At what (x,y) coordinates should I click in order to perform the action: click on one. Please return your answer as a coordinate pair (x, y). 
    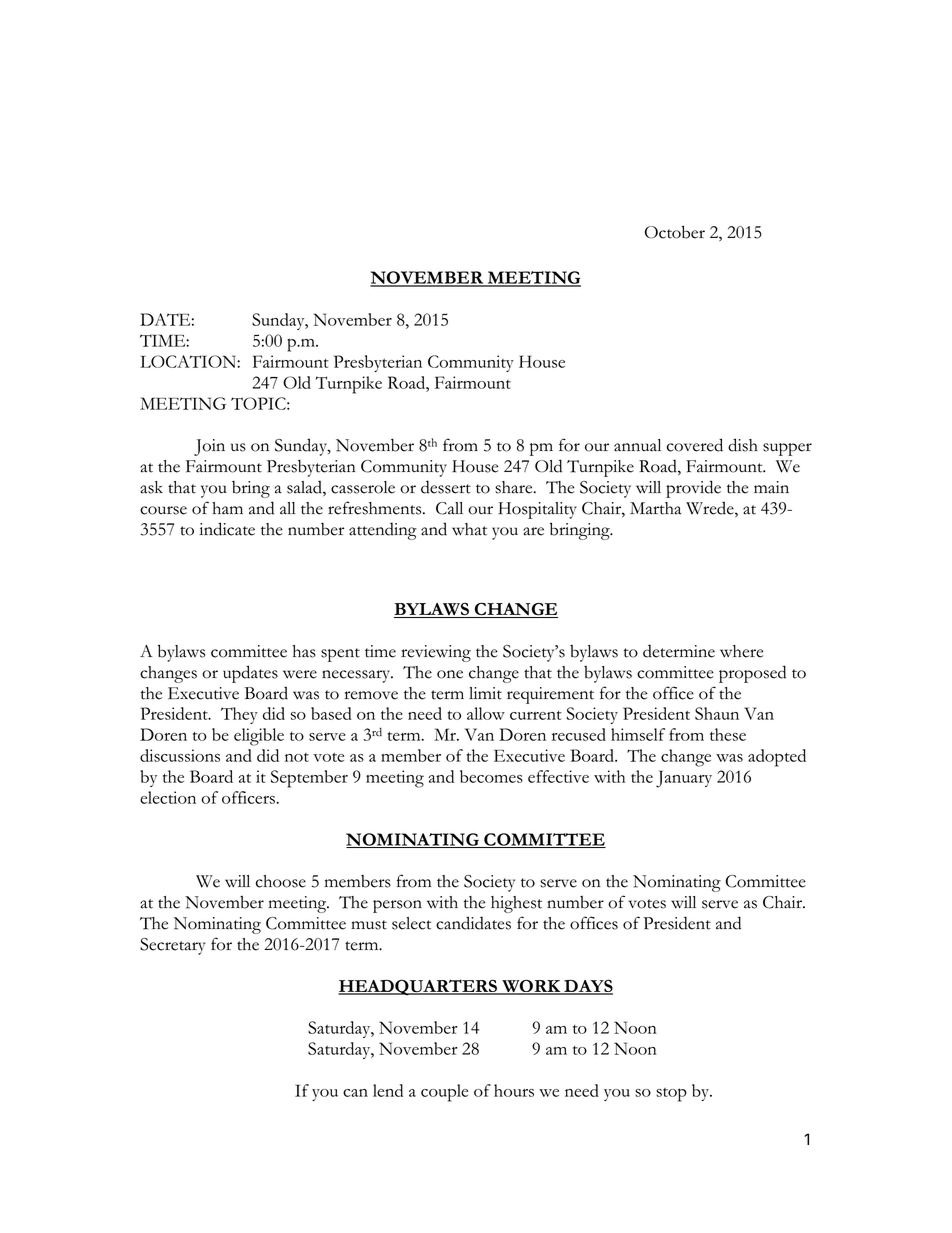
    Looking at the image, I should click on (450, 674).
